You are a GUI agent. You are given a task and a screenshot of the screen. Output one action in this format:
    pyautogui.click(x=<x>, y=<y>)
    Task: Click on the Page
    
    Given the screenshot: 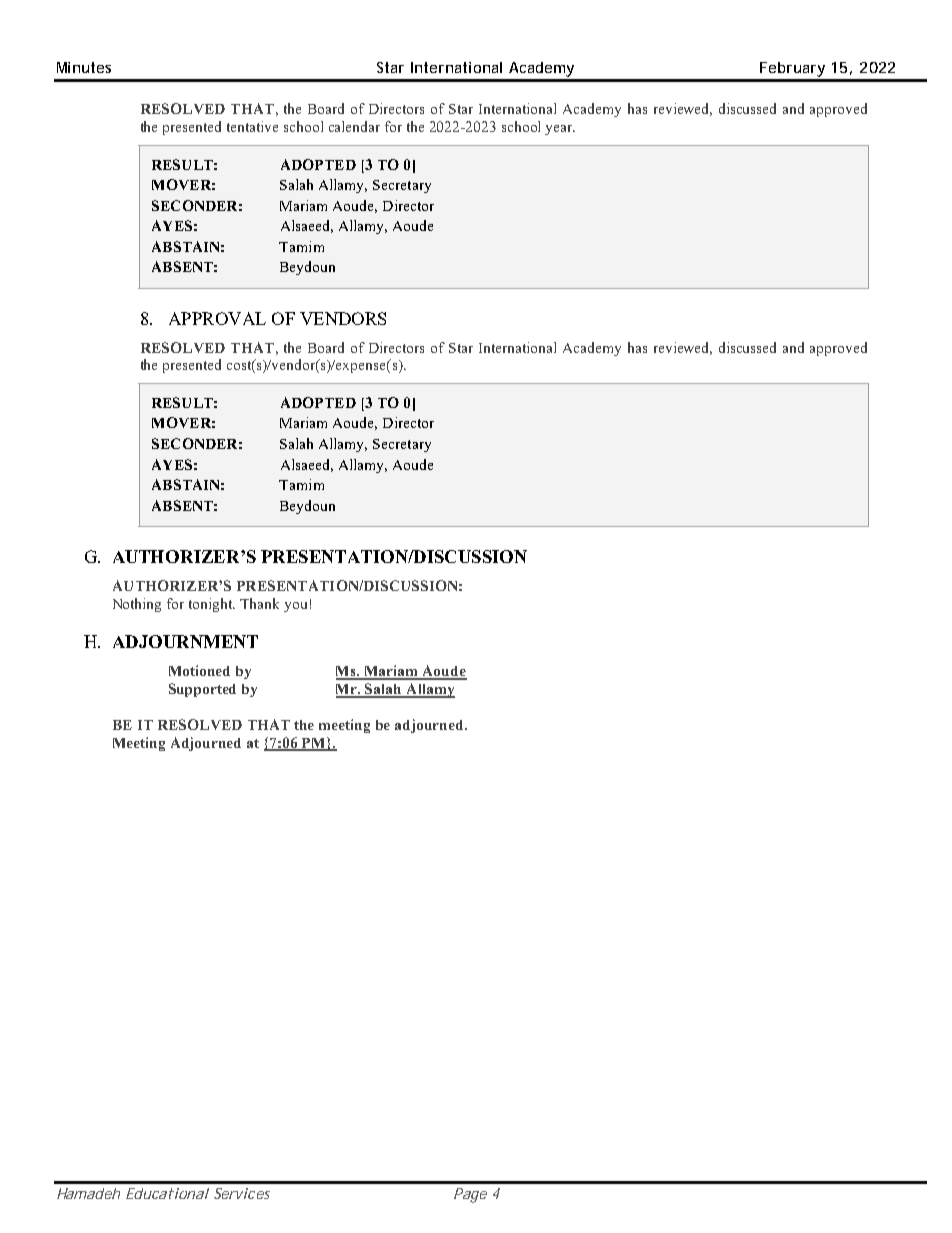 What is the action you would take?
    pyautogui.click(x=470, y=1195)
